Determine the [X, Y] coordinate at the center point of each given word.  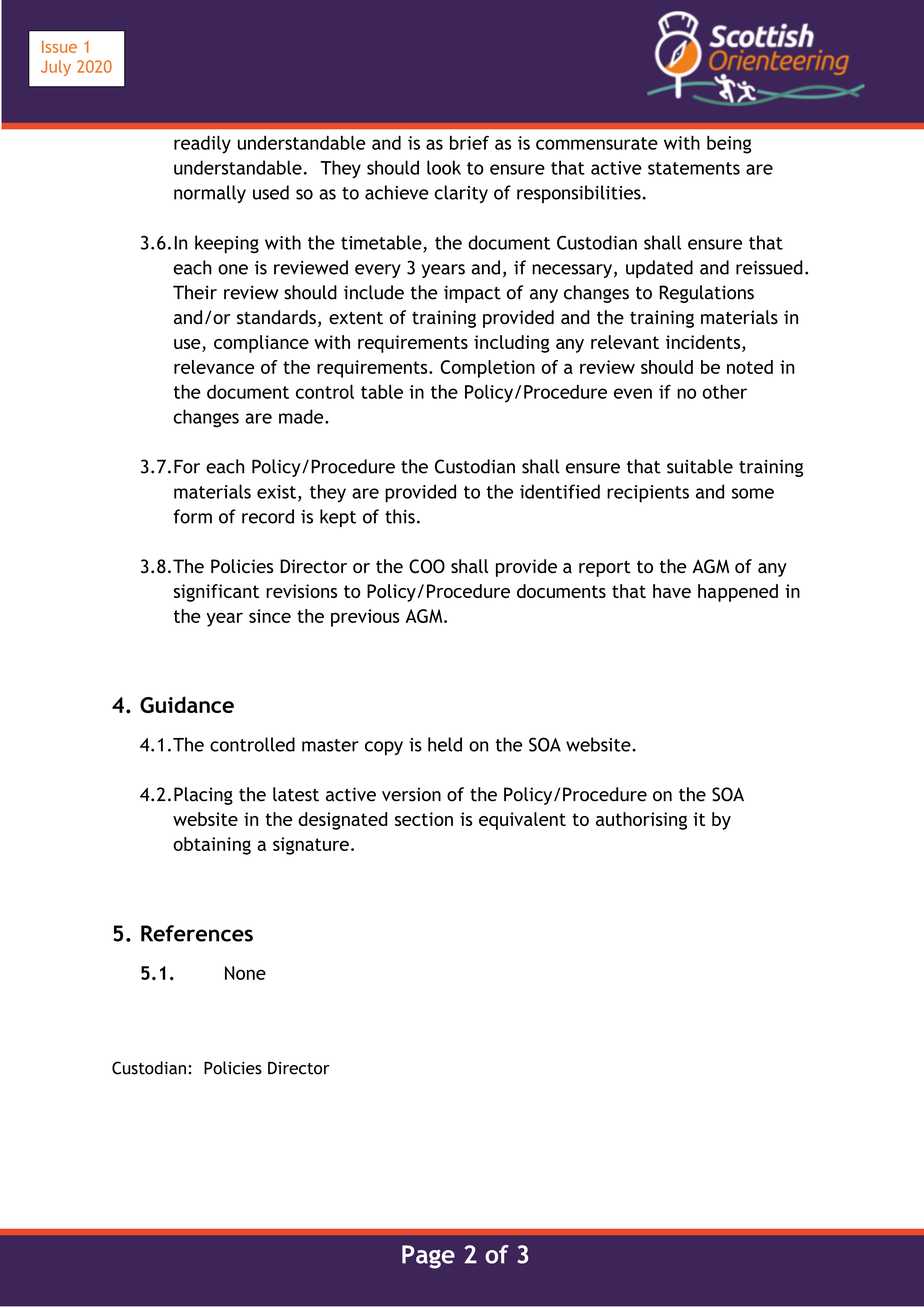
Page [428, 1257]
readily [202, 144]
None [245, 973]
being [729, 144]
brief [469, 142]
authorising [641, 821]
